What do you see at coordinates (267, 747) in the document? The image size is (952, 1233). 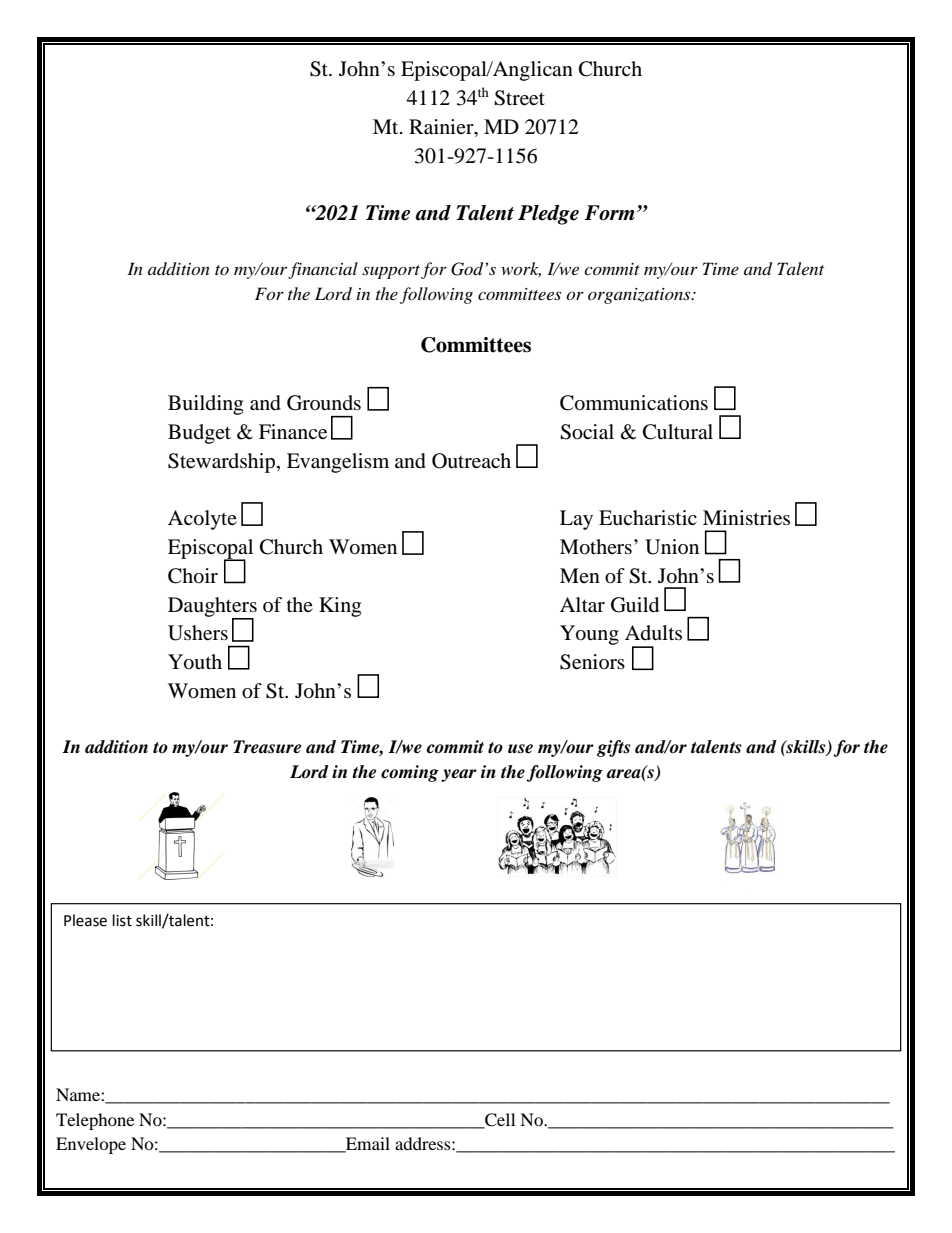 I see `Treasure` at bounding box center [267, 747].
